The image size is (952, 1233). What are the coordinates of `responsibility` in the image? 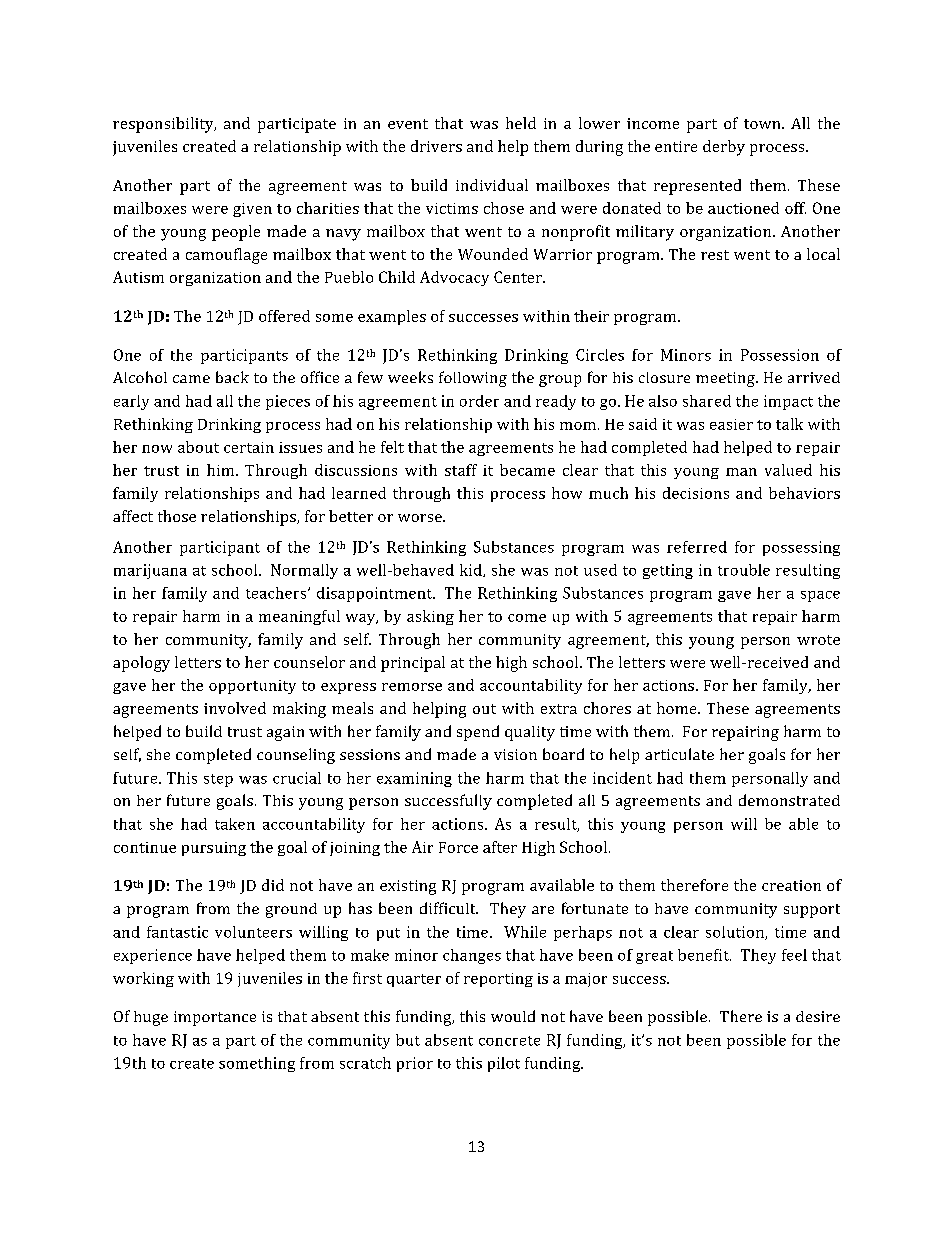 It's located at (164, 125).
